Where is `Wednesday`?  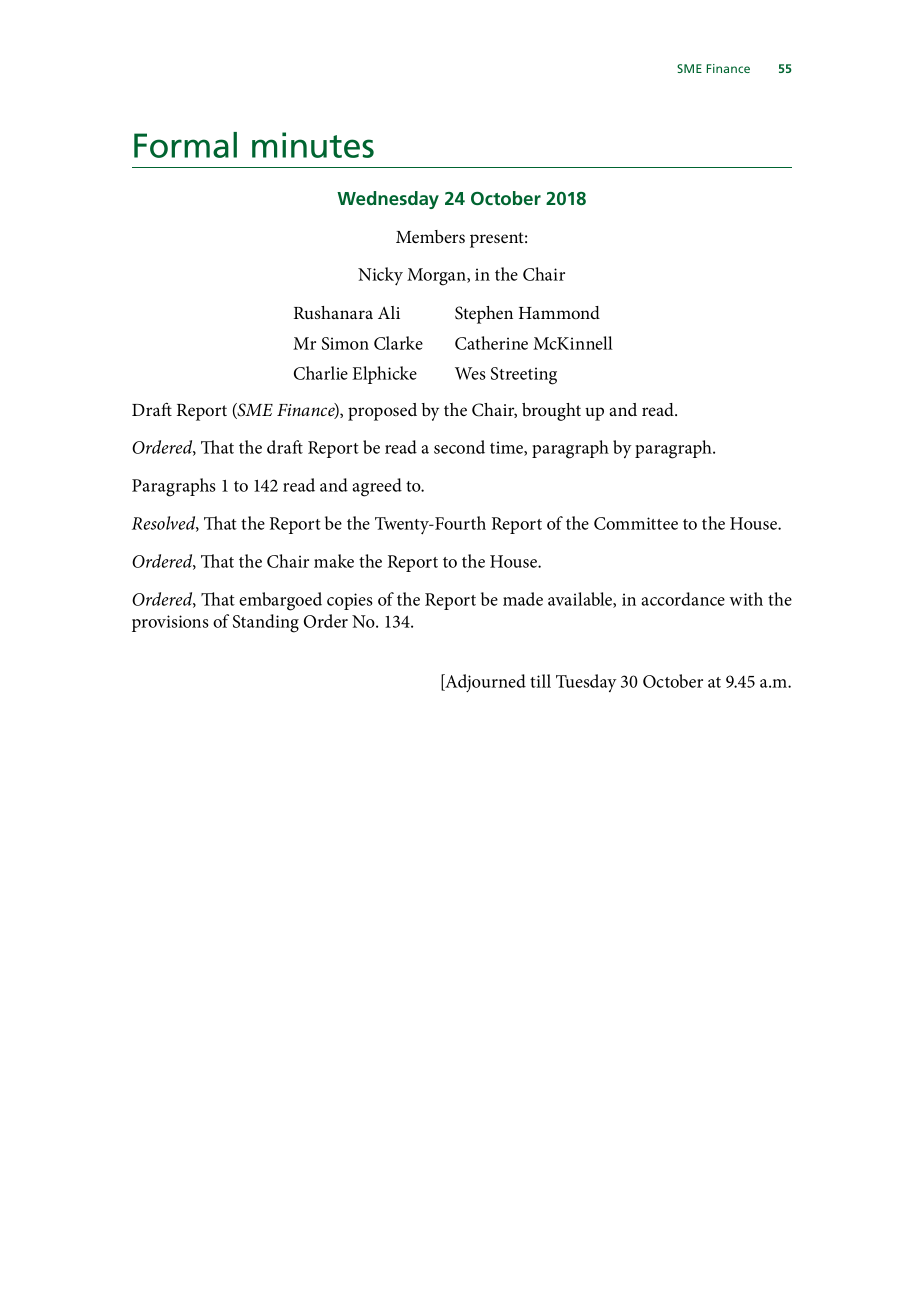 Wednesday is located at coordinates (388, 200).
